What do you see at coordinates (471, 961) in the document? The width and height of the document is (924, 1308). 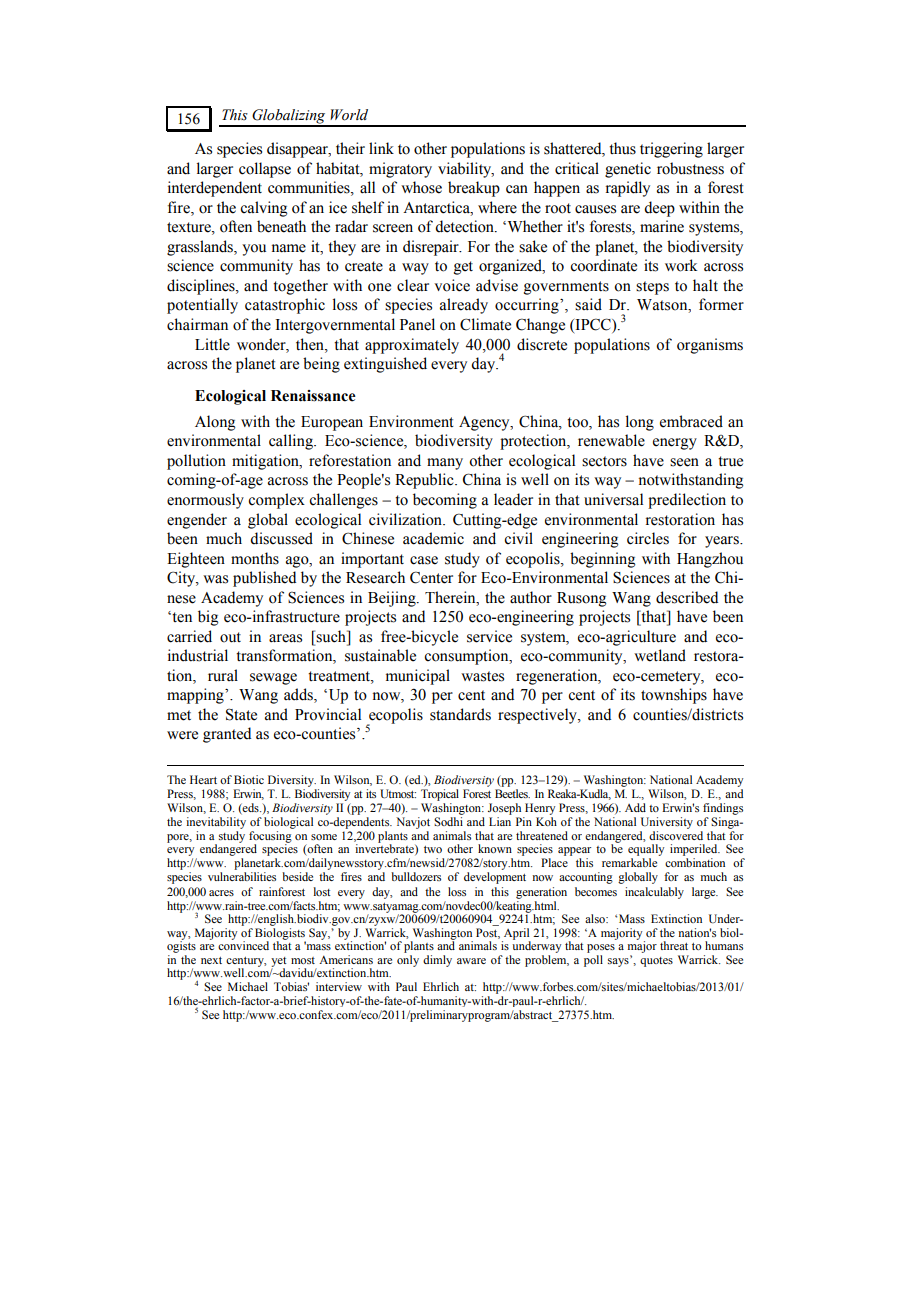 I see `aware` at bounding box center [471, 961].
